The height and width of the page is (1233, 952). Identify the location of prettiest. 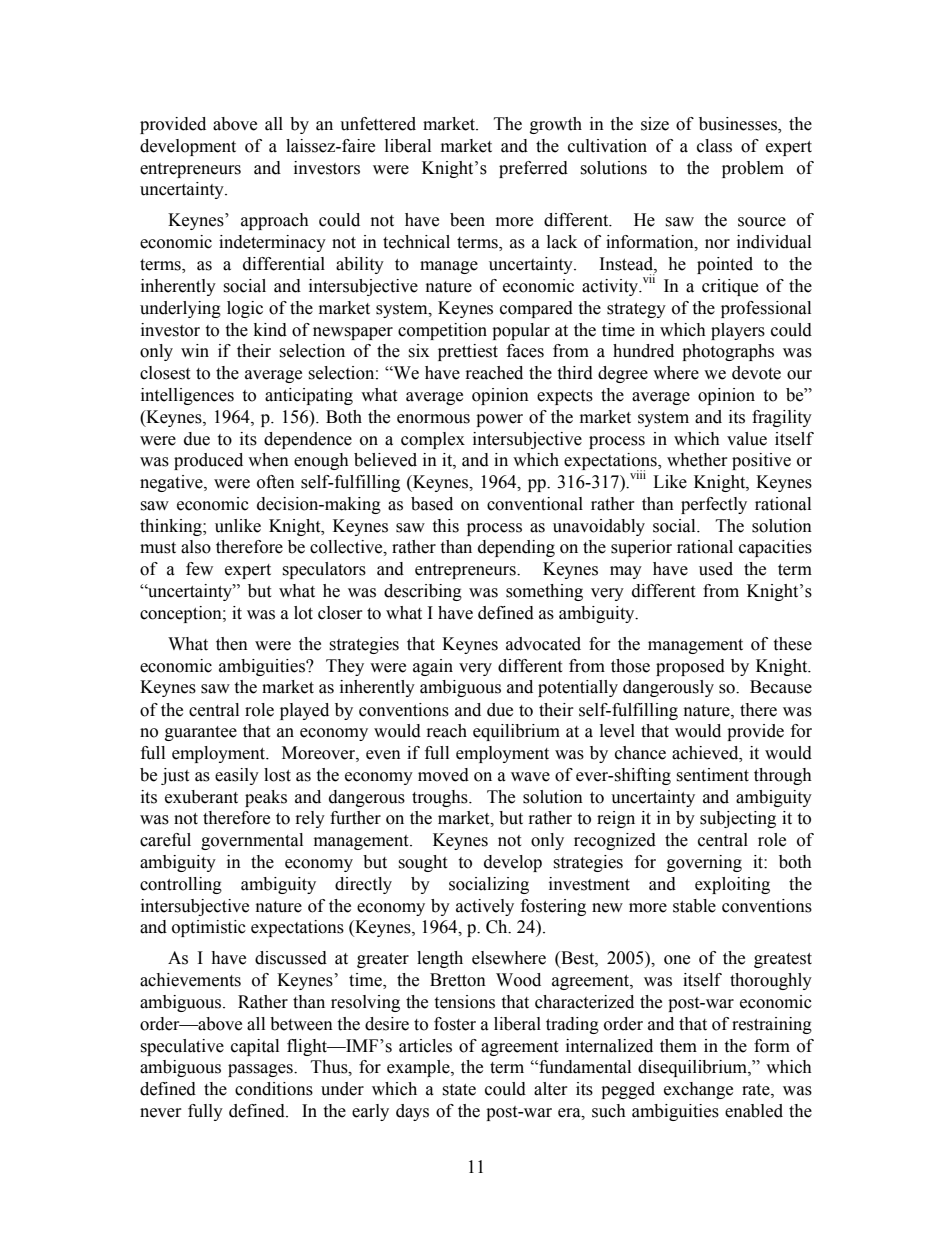
(468, 352).
